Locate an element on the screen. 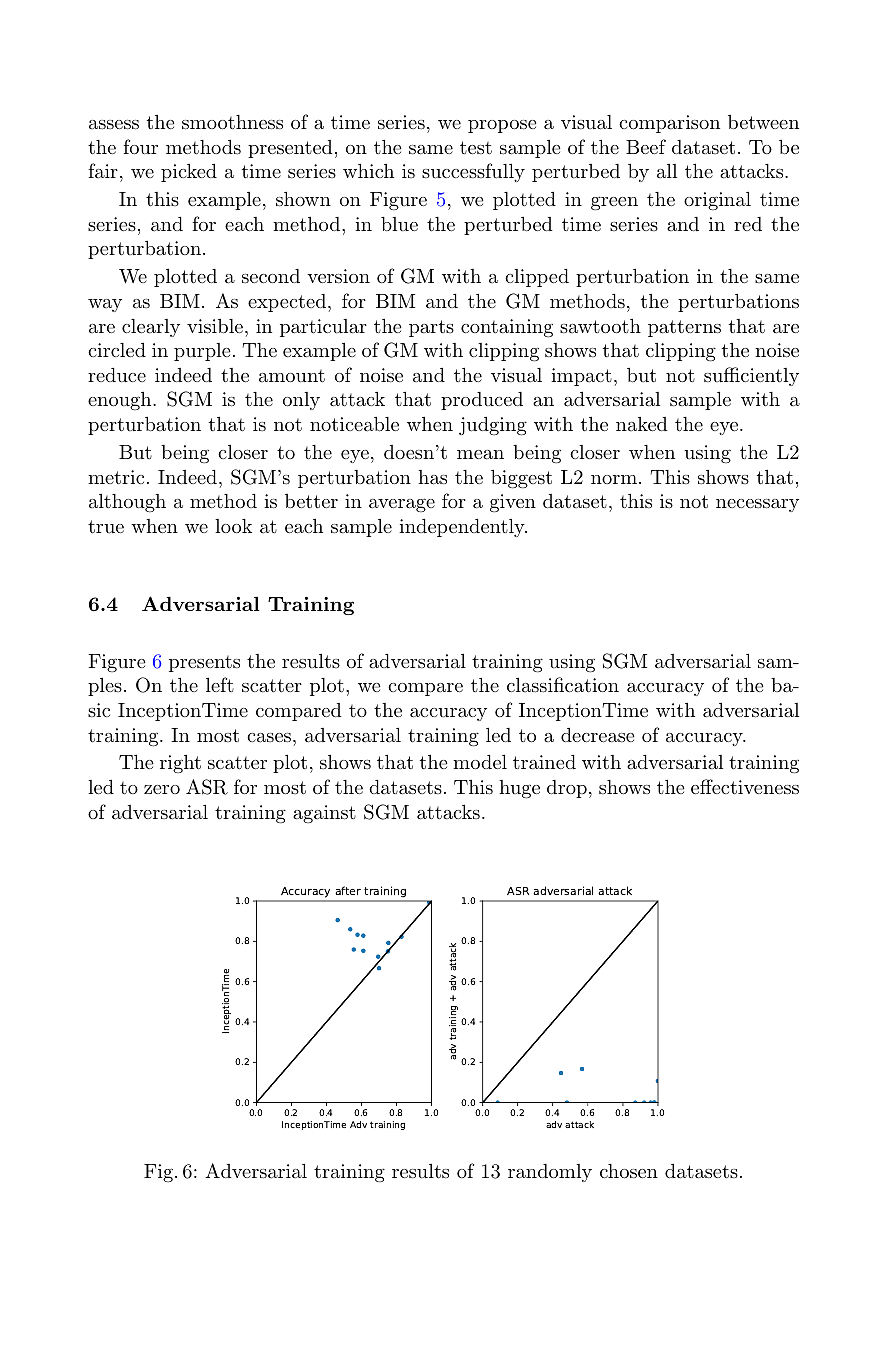 Image resolution: width=887 pixels, height=1372 pixels. test is located at coordinates (476, 147).
